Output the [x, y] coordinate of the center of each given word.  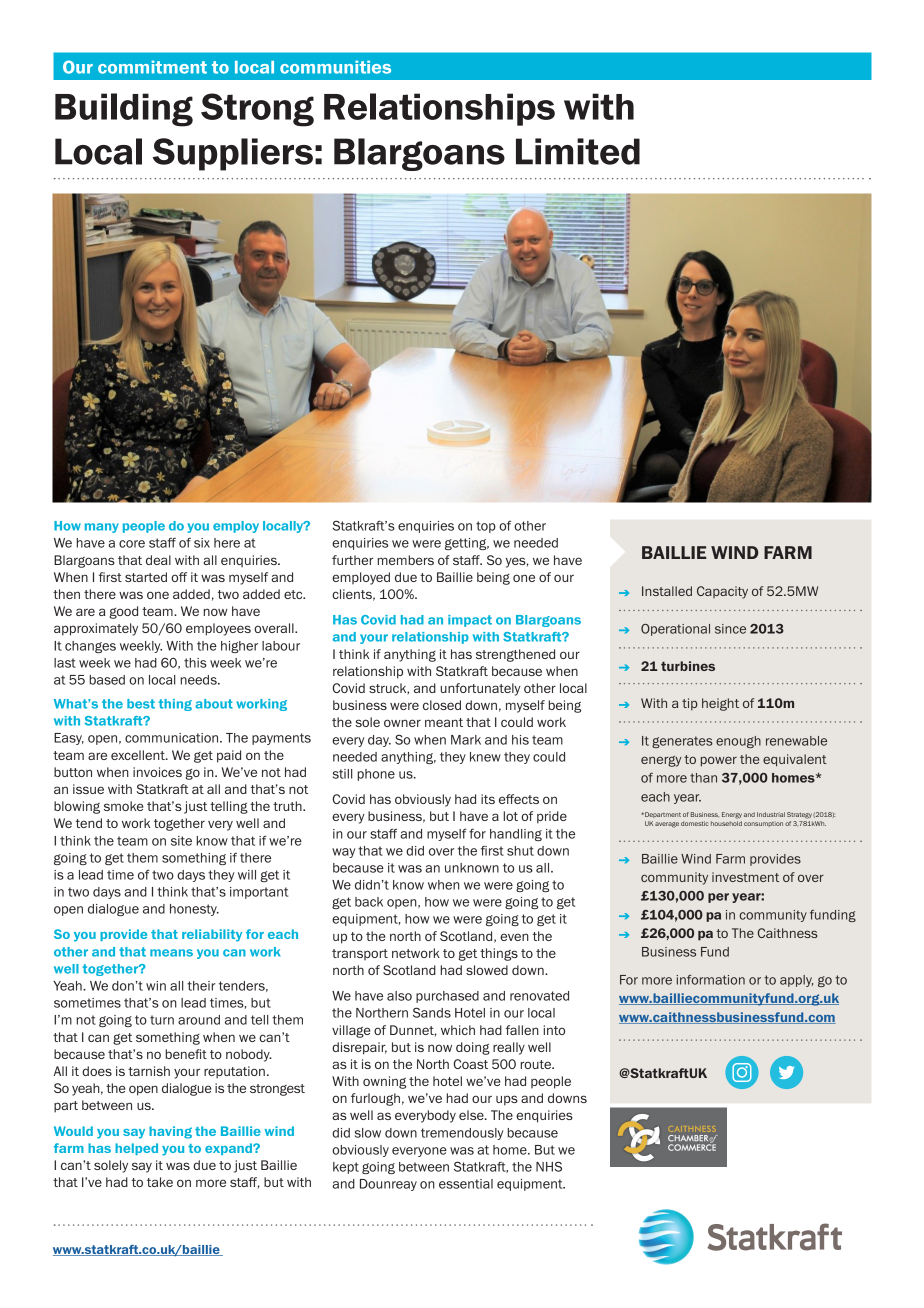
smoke [124, 806]
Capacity [722, 592]
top [486, 527]
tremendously [462, 1134]
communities [335, 67]
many [102, 528]
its [488, 799]
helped [136, 1149]
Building [124, 110]
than [703, 778]
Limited [578, 151]
